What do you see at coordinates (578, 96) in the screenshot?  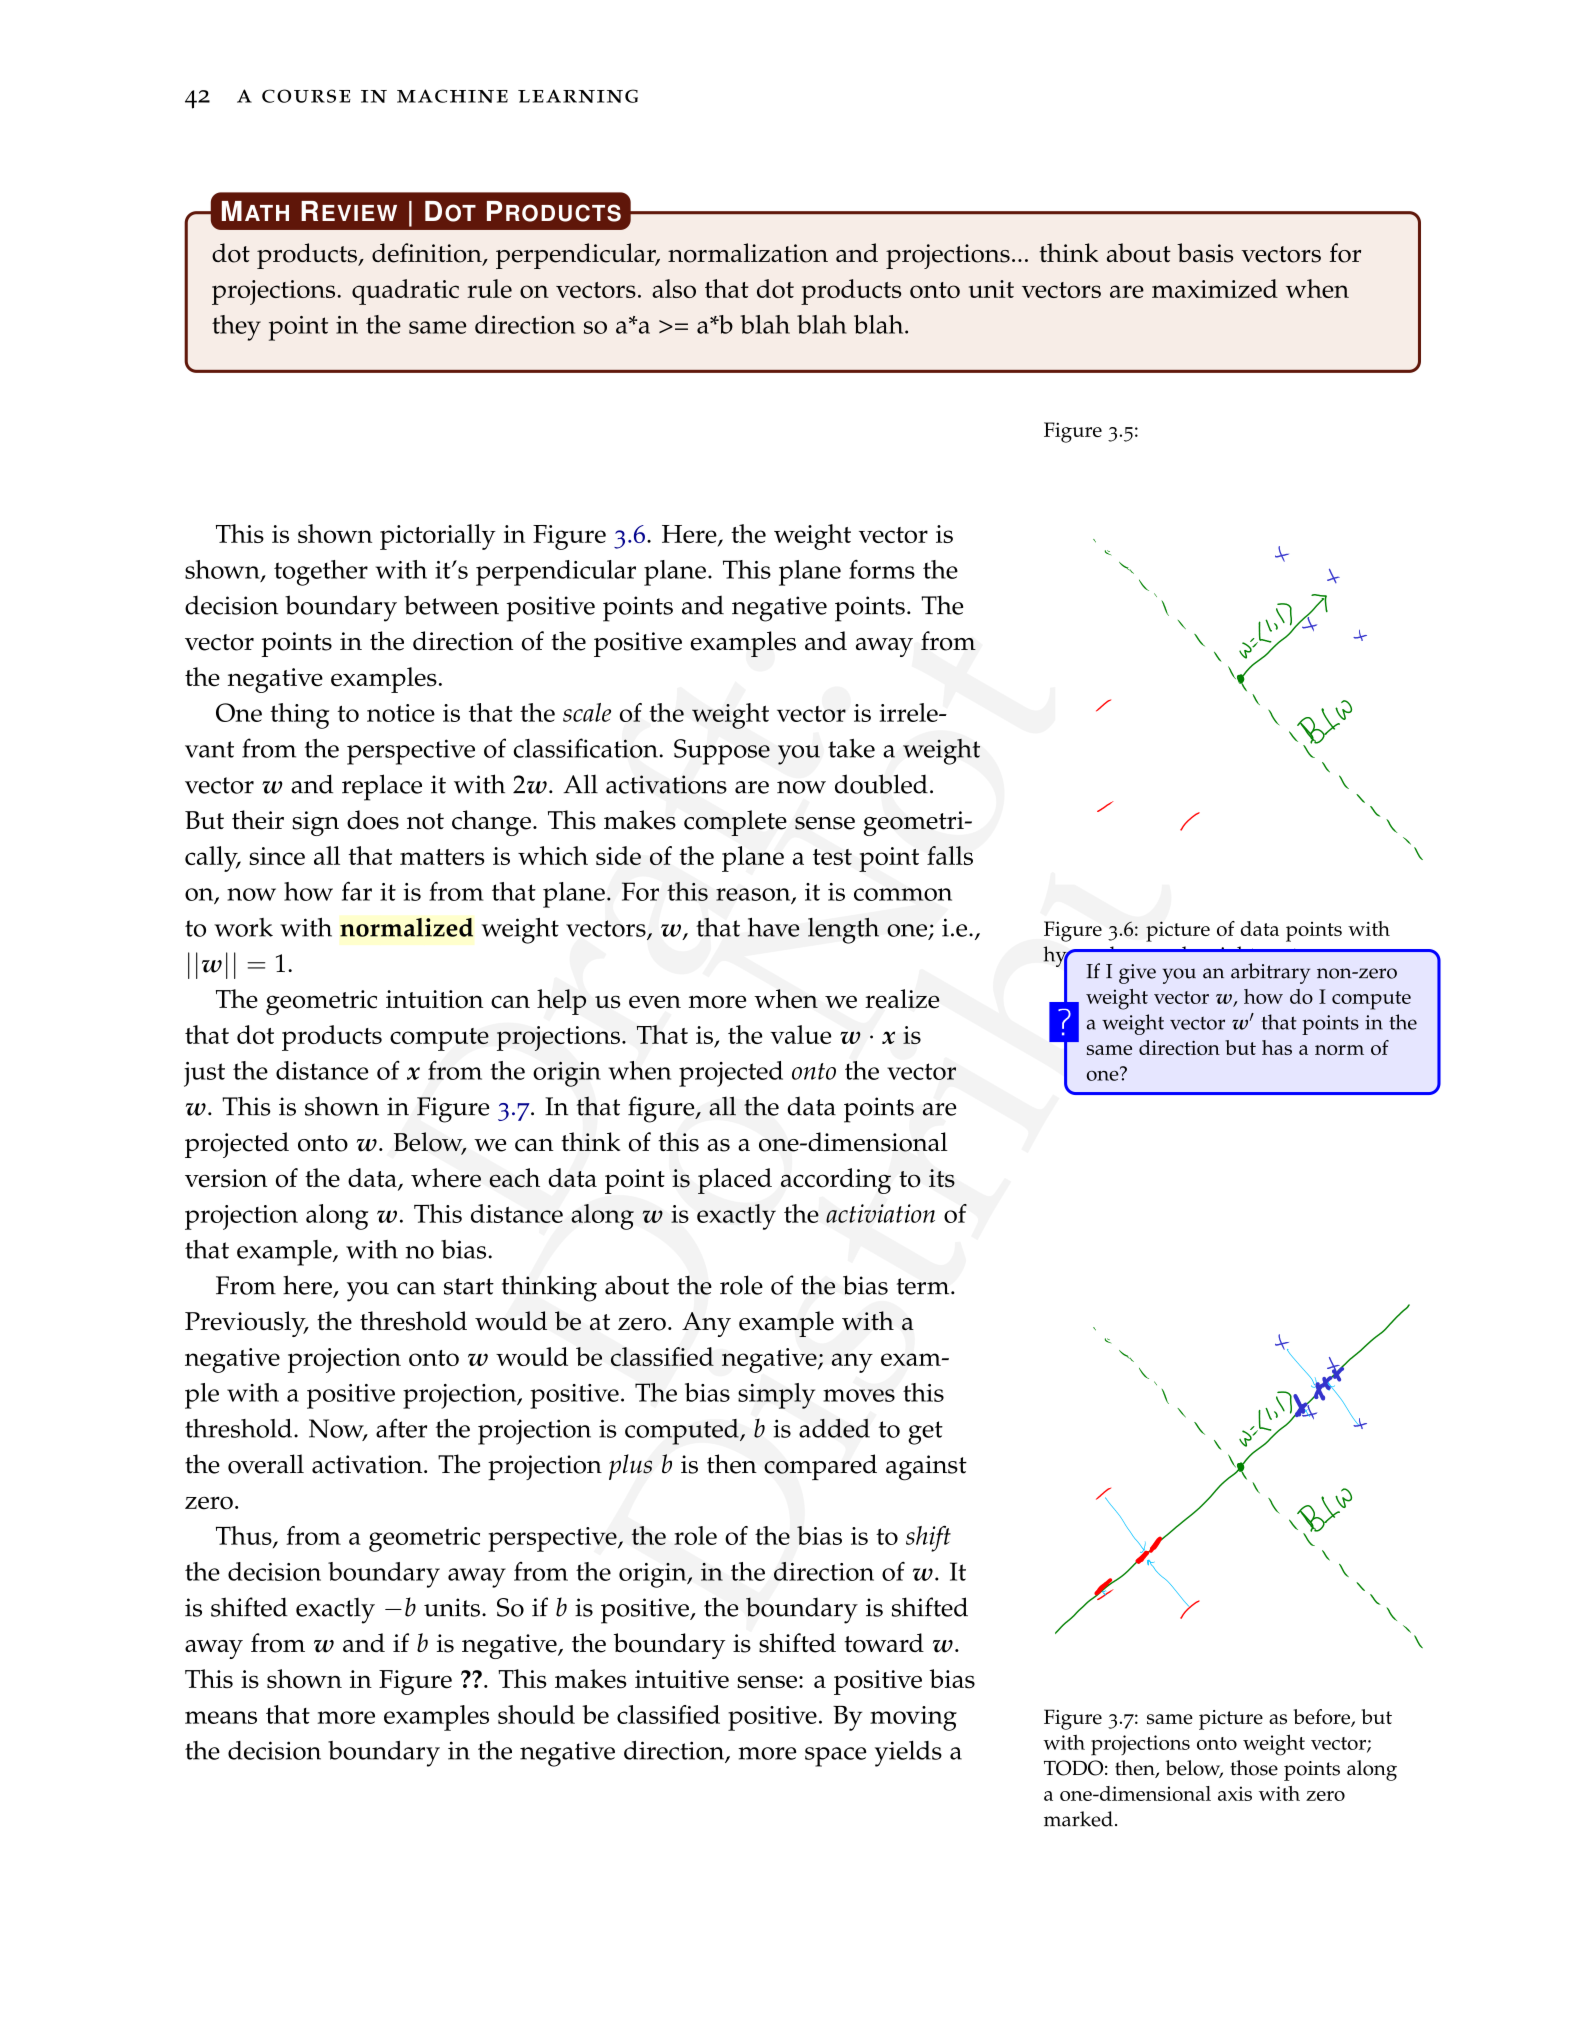 I see `learning` at bounding box center [578, 96].
